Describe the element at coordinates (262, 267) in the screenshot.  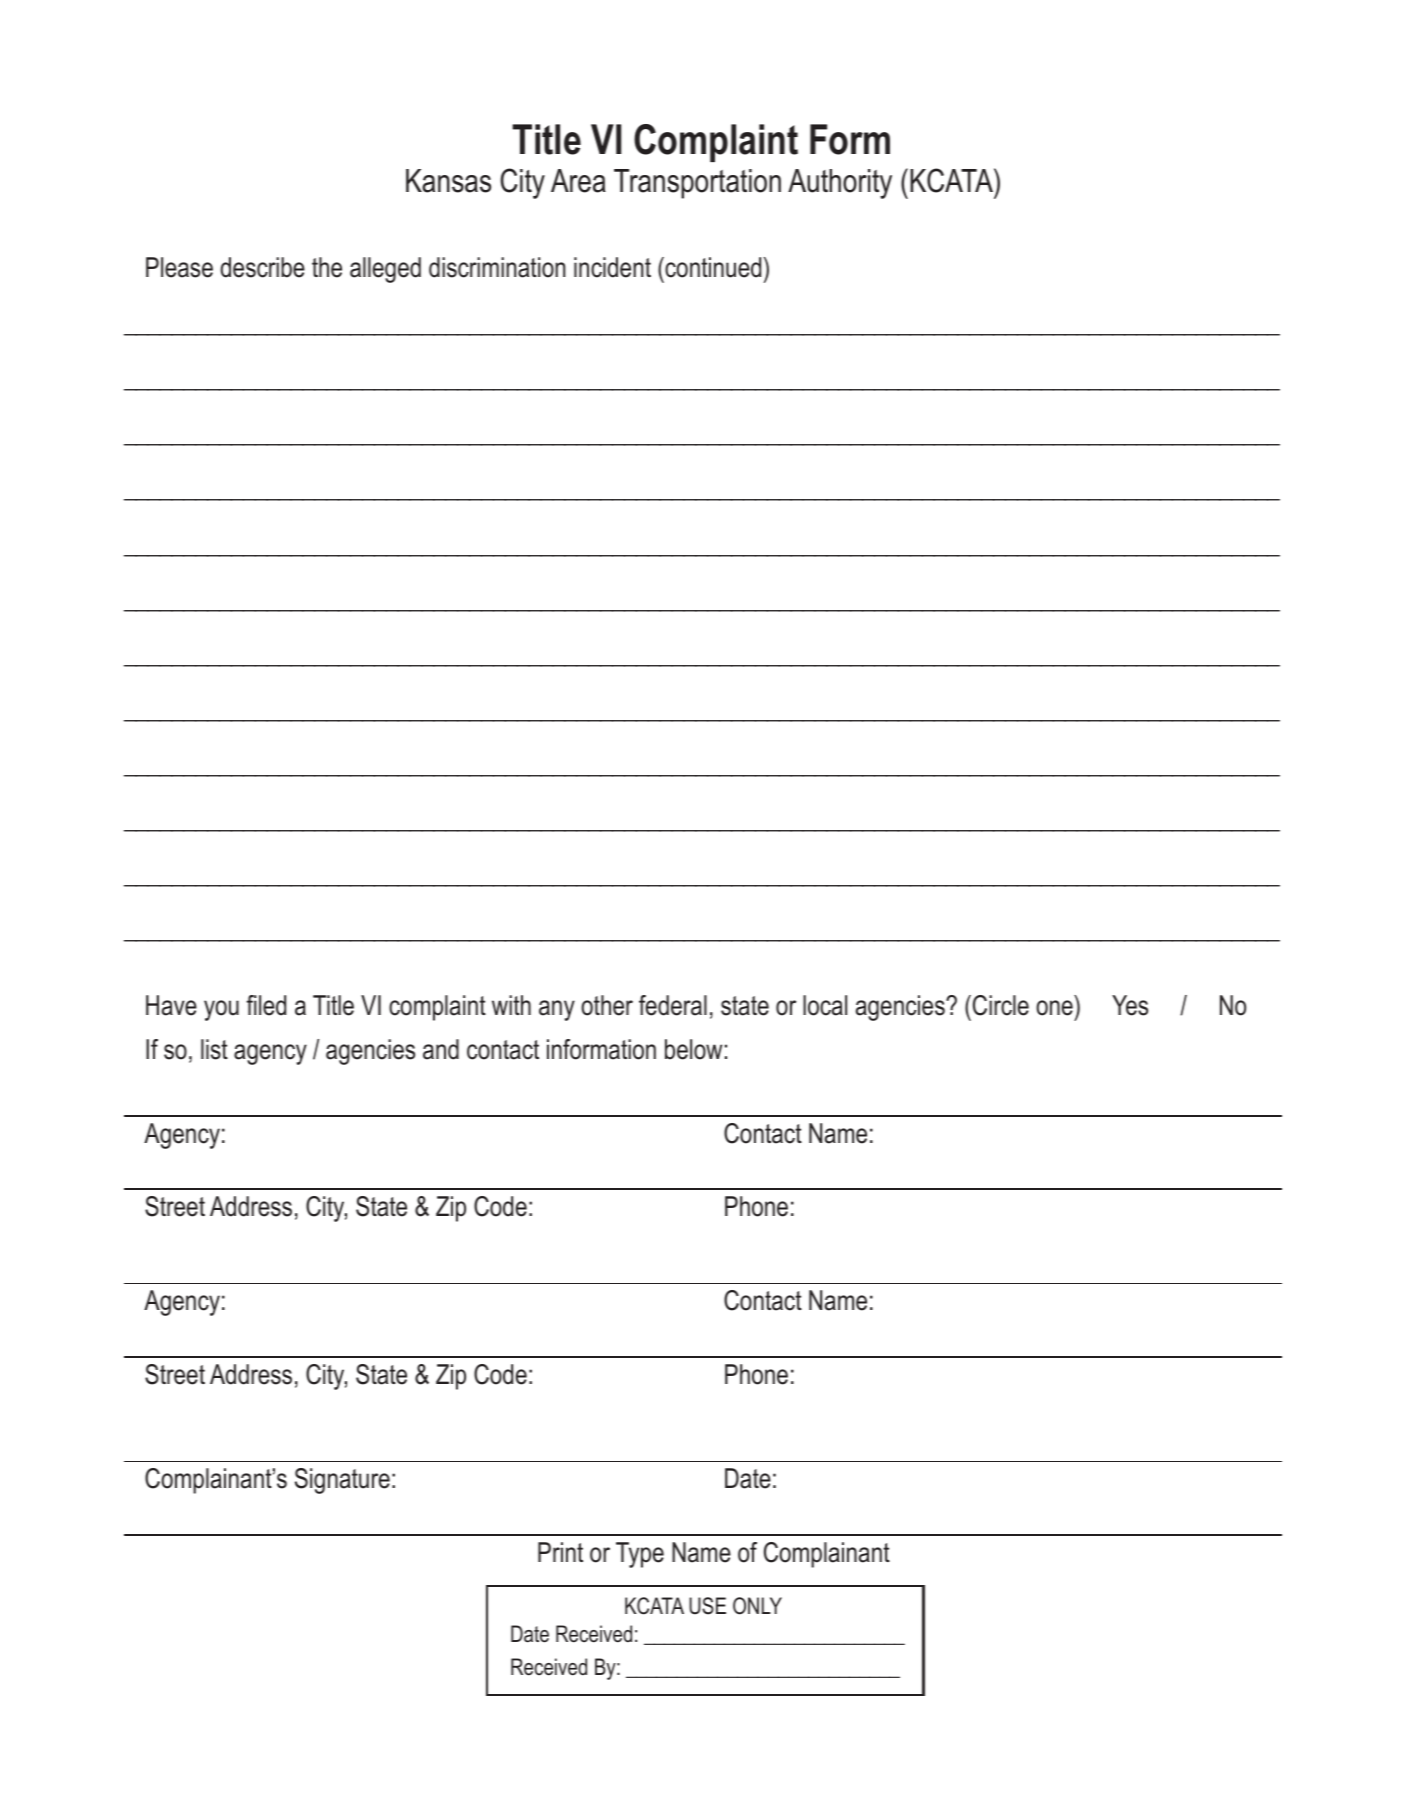
I see `describe` at that location.
